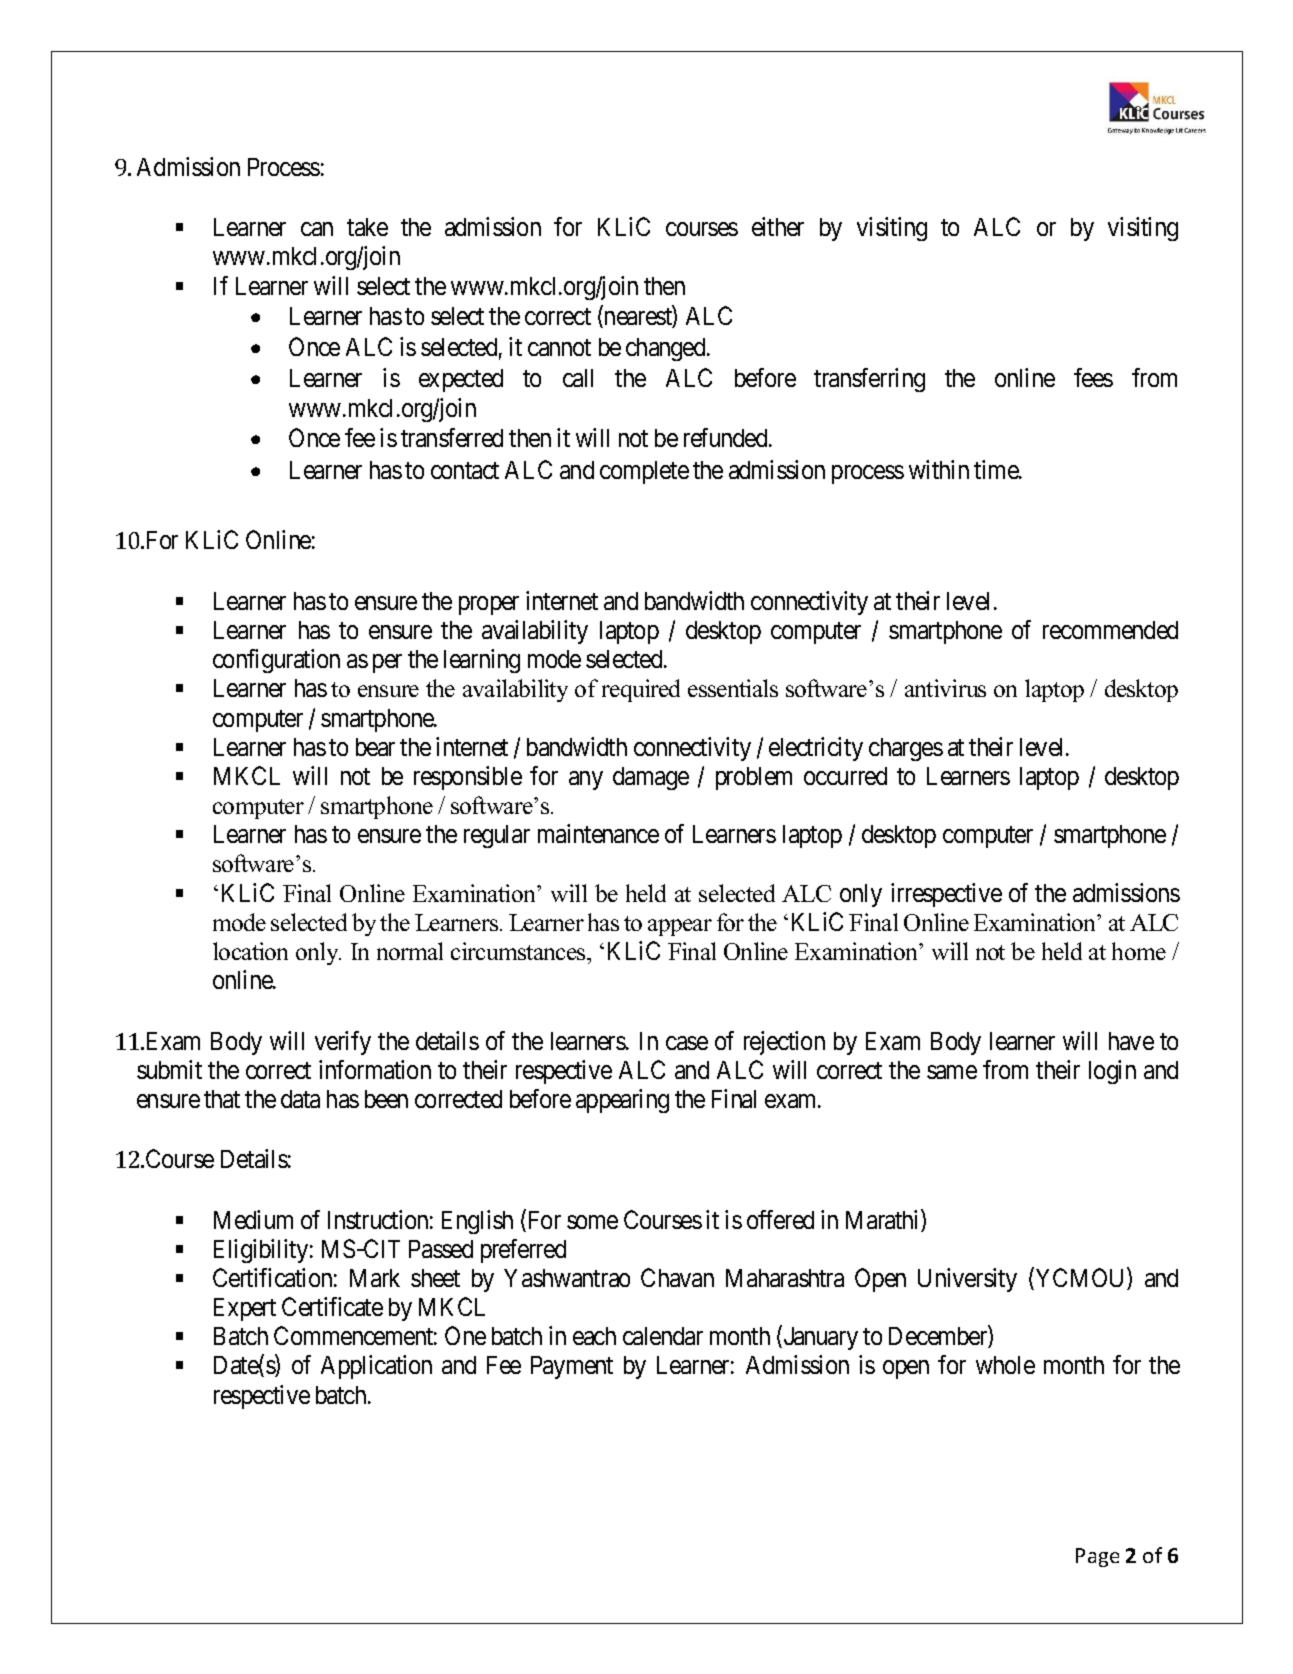 The width and height of the screenshot is (1293, 1674). Describe the element at coordinates (1093, 377) in the screenshot. I see `fees` at that location.
